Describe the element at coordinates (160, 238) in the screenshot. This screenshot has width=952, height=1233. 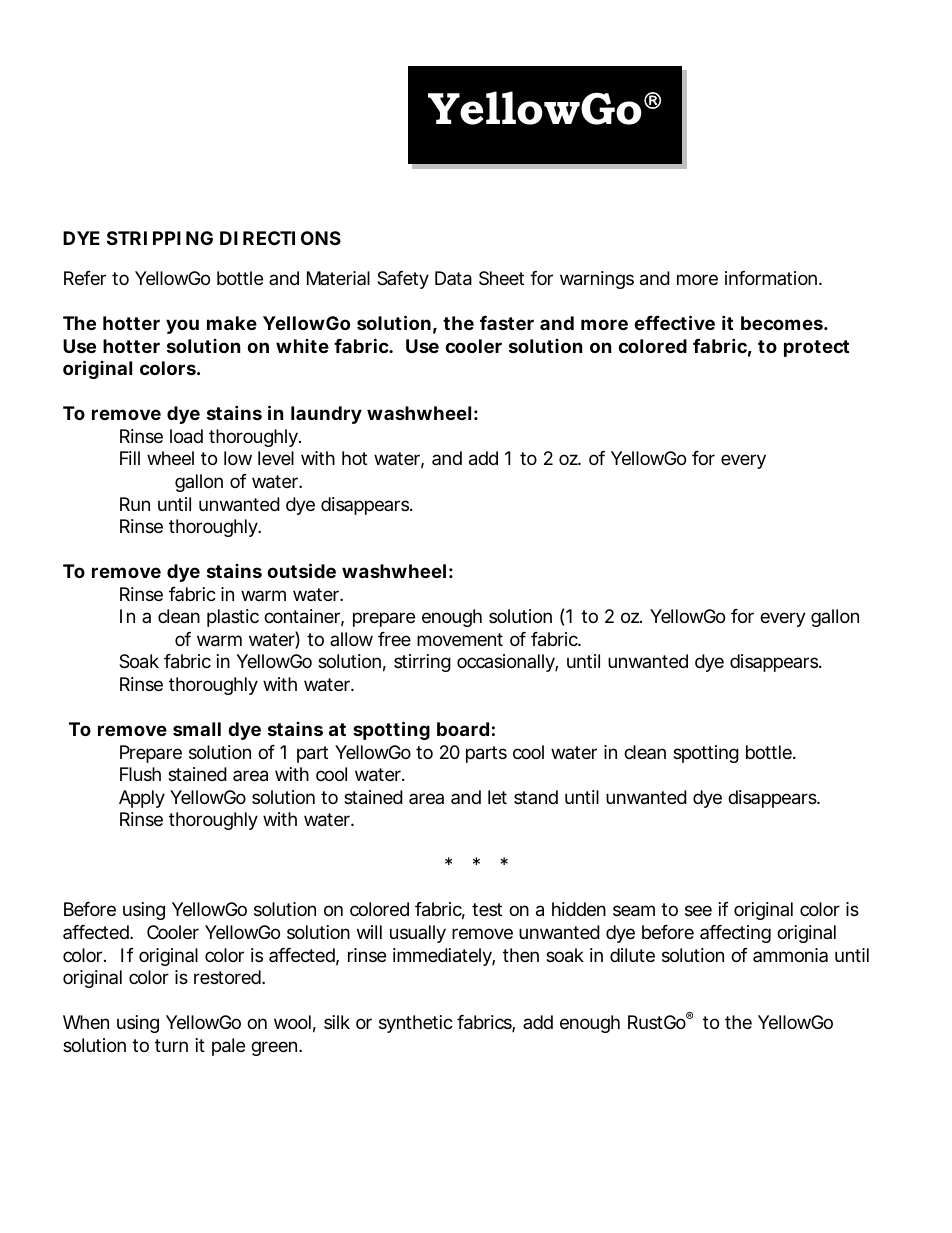
I see `STRIPPING` at that location.
